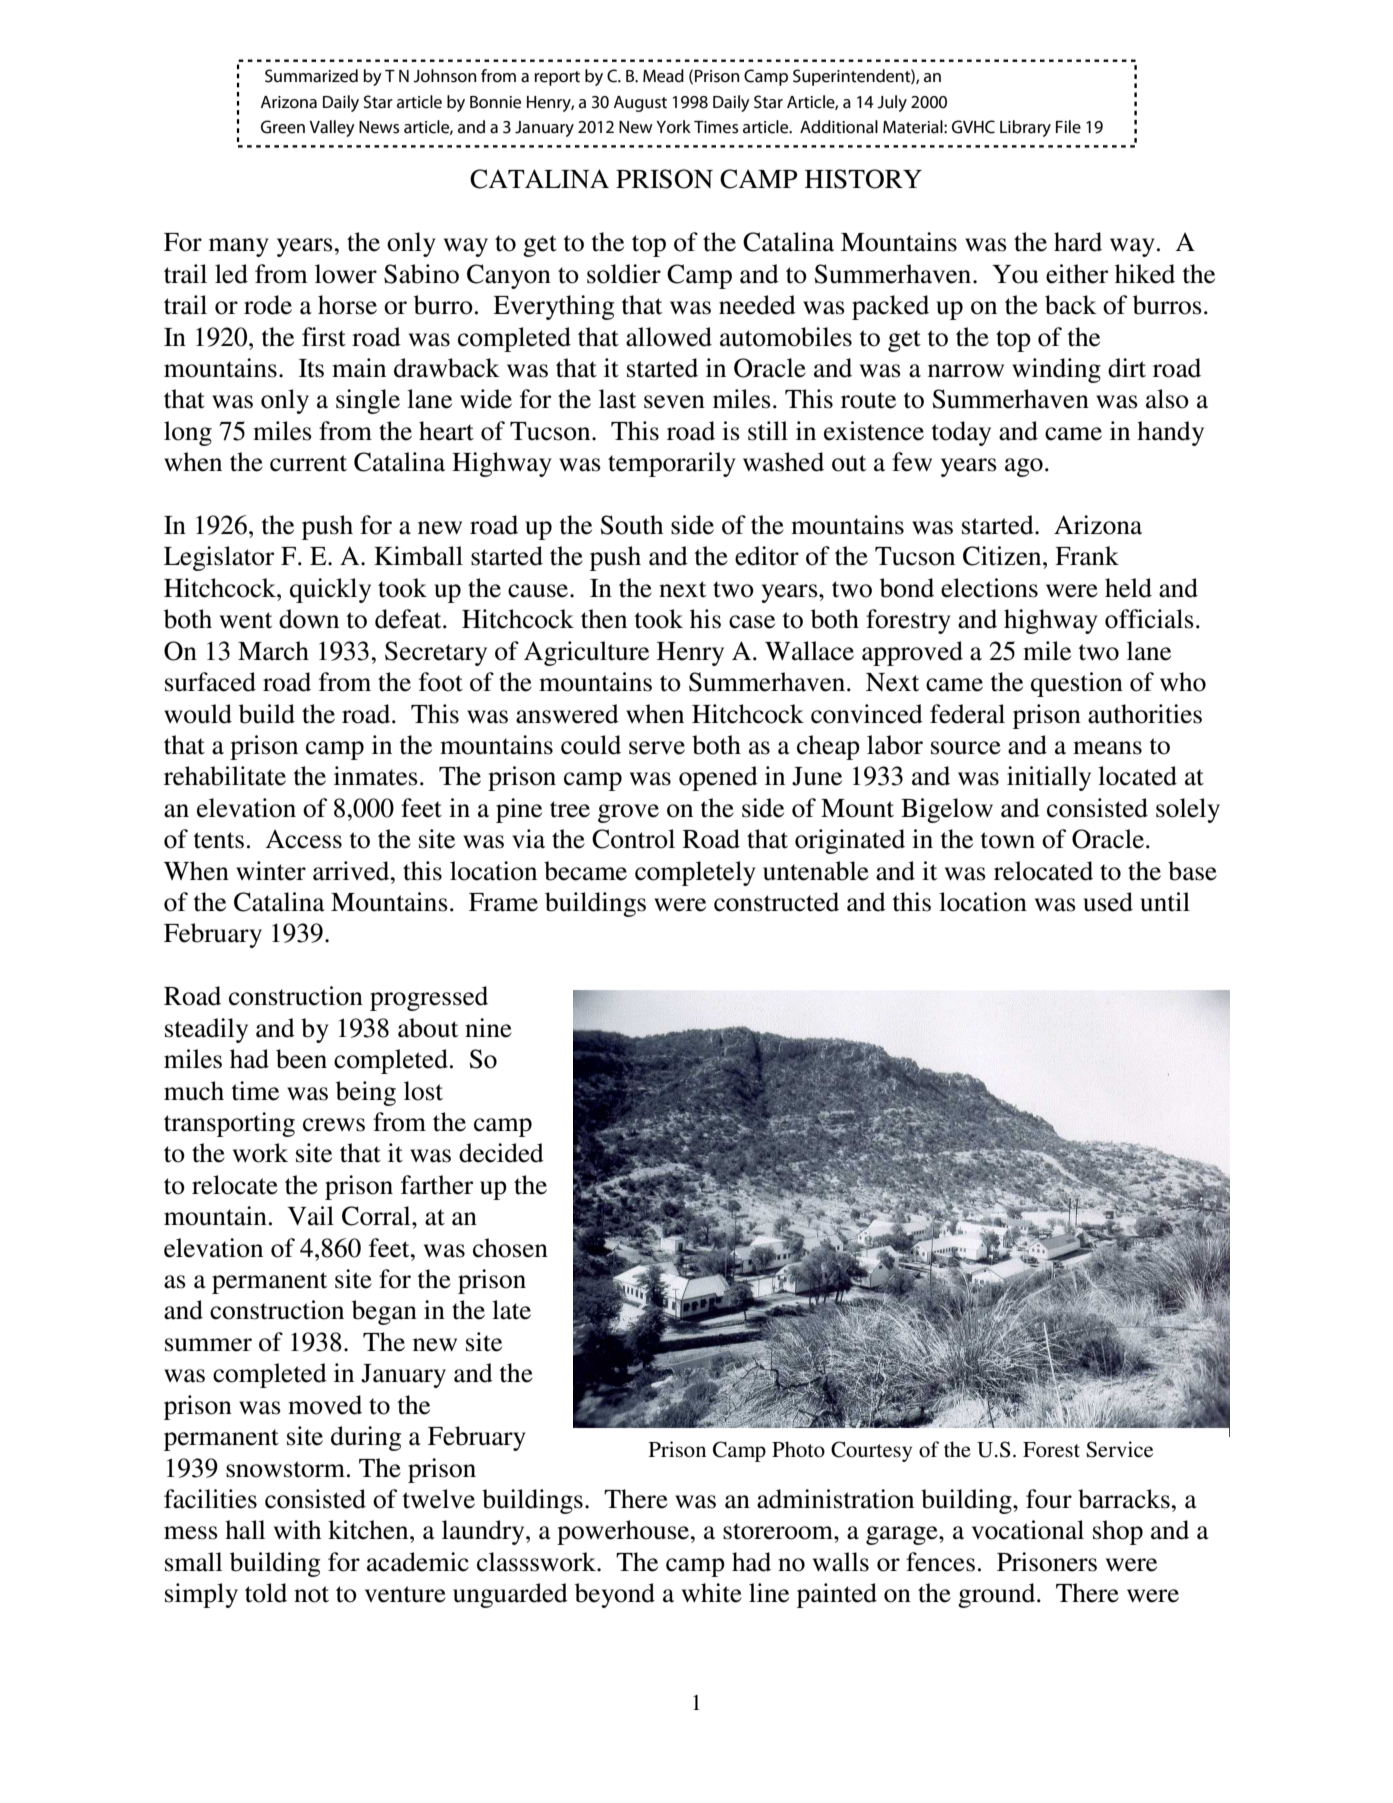 The image size is (1393, 1803). I want to click on began, so click(384, 1312).
